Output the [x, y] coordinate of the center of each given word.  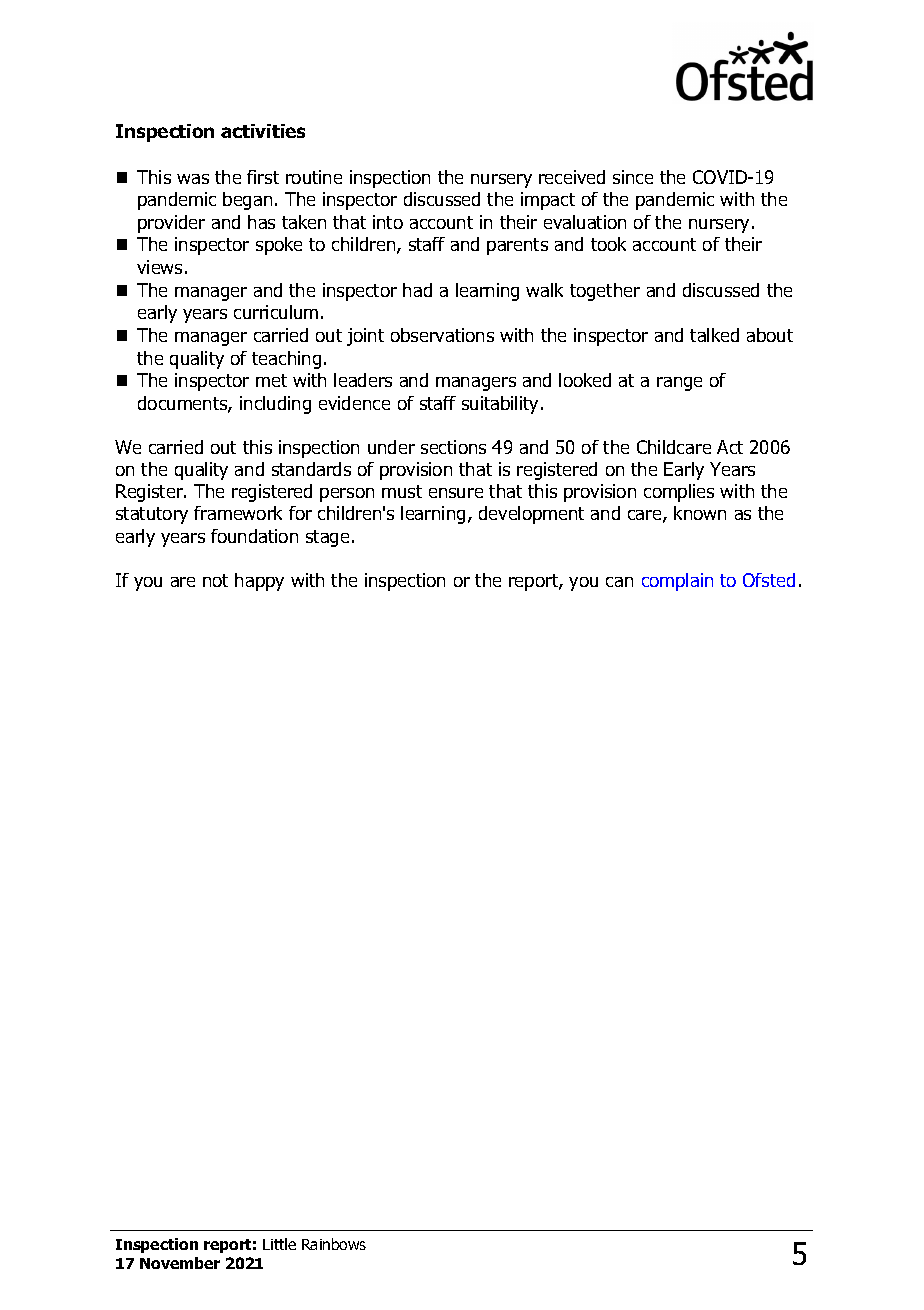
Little [279, 1244]
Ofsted [769, 580]
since [633, 177]
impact [548, 201]
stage [327, 538]
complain [677, 582]
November [180, 1263]
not [215, 580]
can [619, 582]
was [193, 179]
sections [453, 447]
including [275, 405]
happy [259, 582]
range [679, 384]
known [700, 513]
